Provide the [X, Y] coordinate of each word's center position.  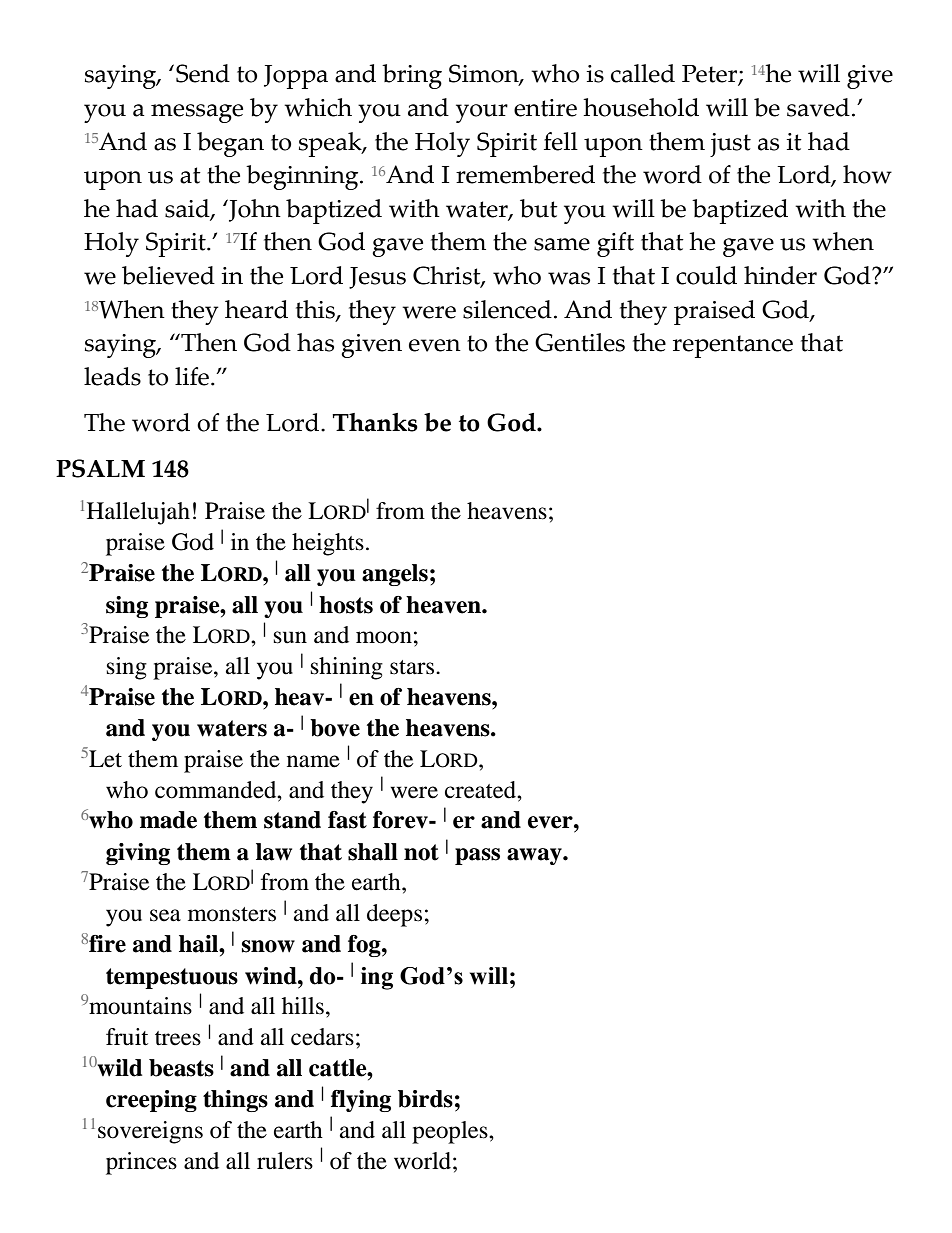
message [197, 113]
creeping [151, 1101]
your [482, 113]
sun [290, 637]
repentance [733, 346]
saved [818, 107]
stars [413, 667]
